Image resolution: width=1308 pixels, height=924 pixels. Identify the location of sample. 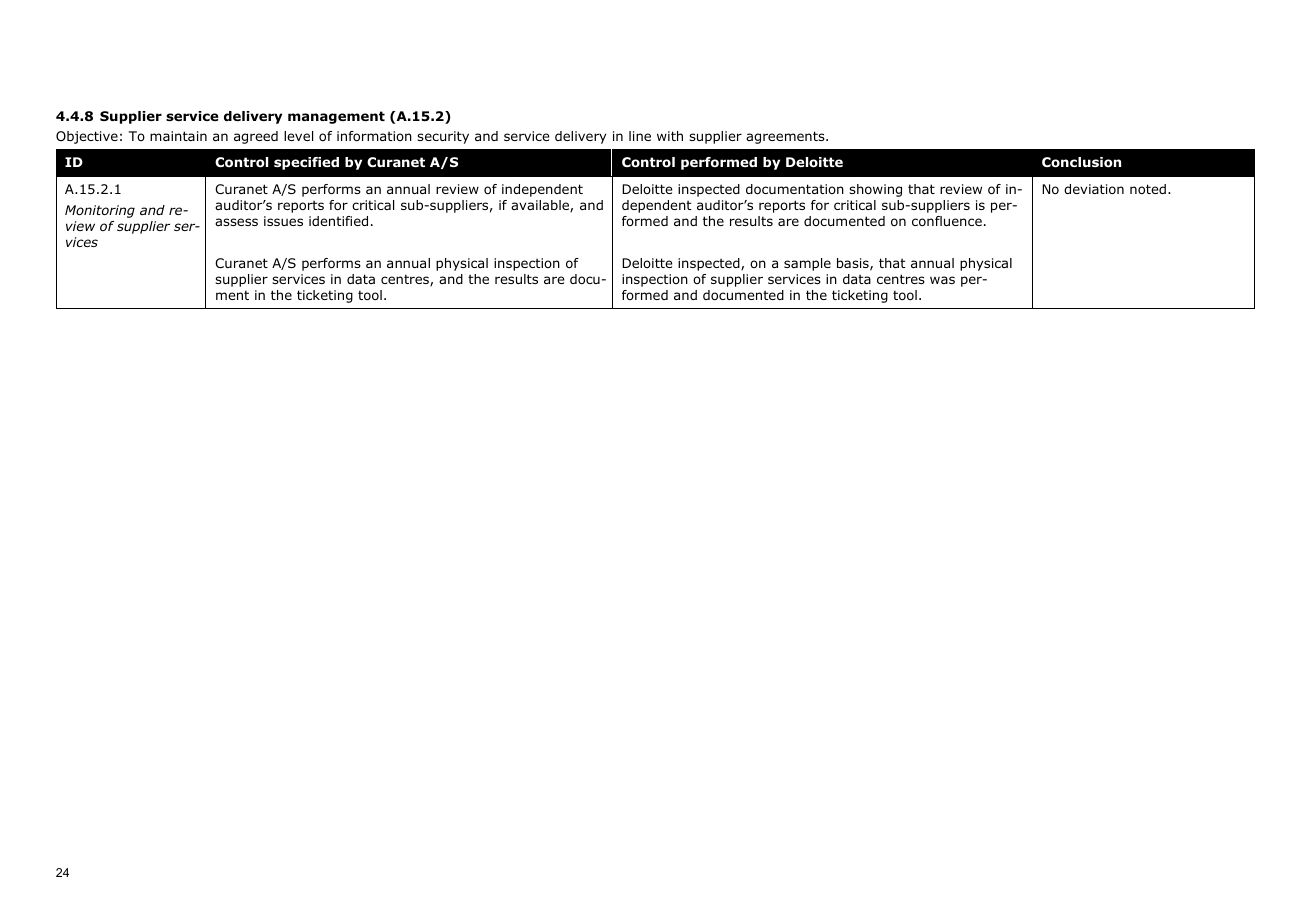
(807, 264).
